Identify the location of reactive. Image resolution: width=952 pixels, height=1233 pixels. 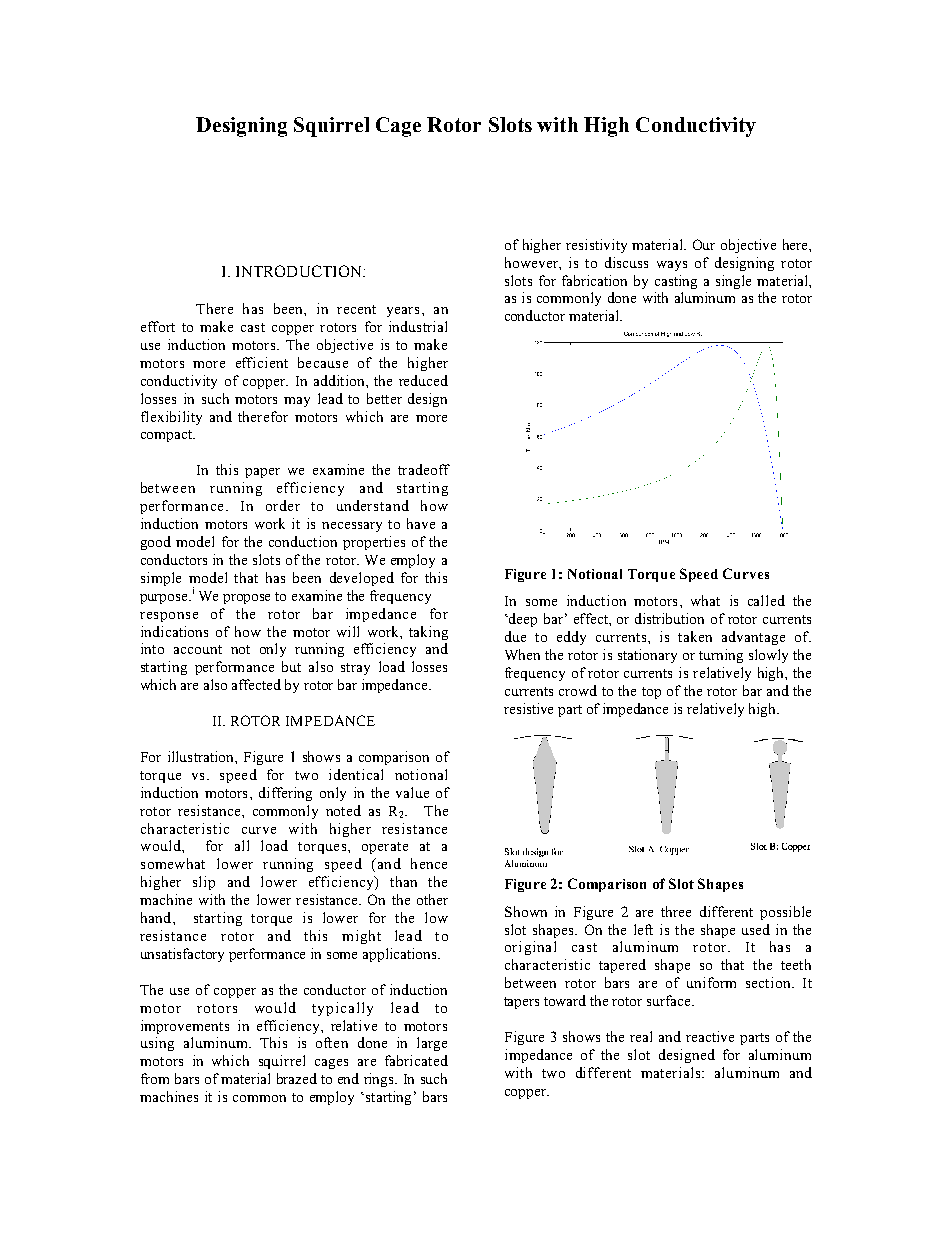
(710, 1036).
